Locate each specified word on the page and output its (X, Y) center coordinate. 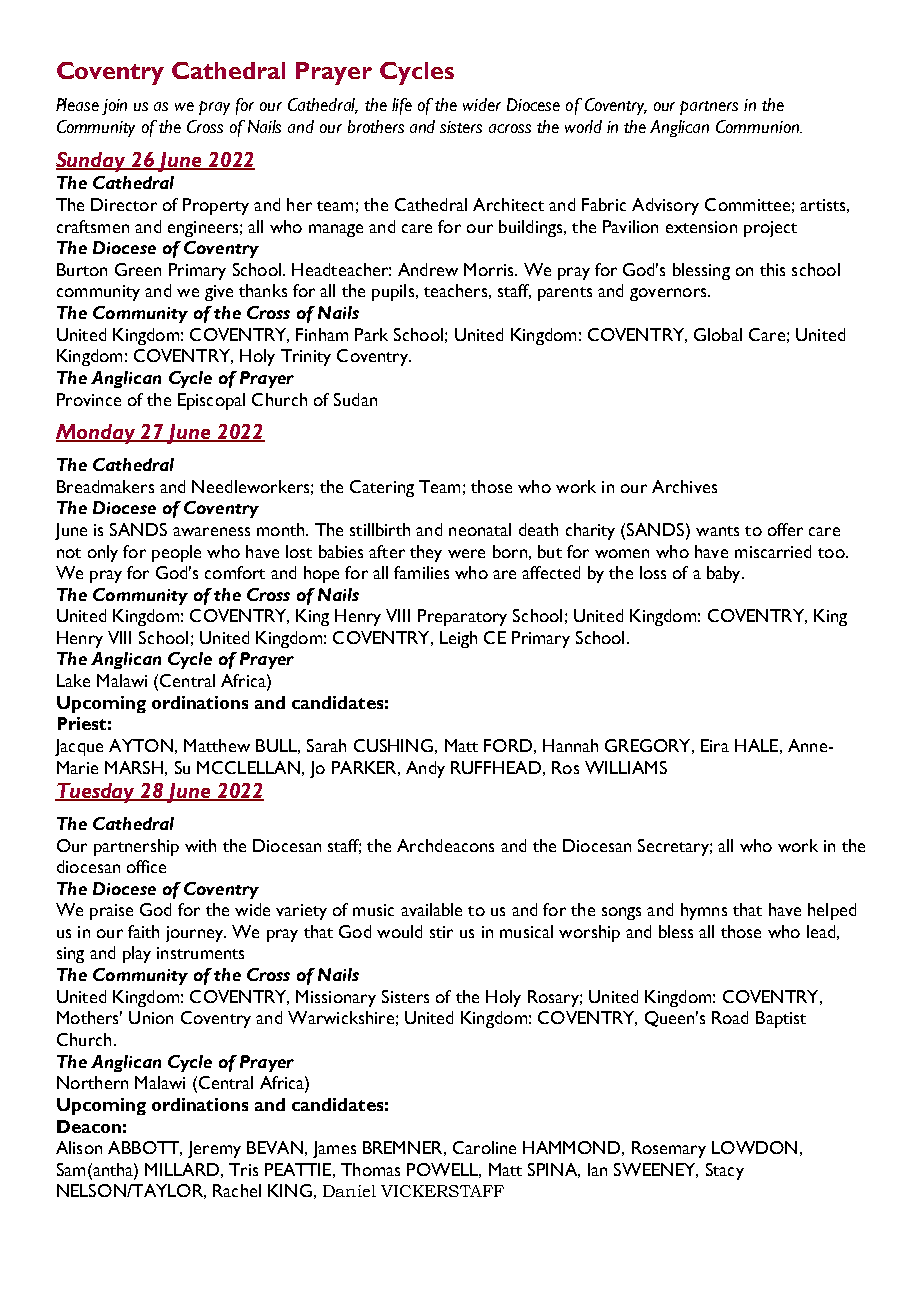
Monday (97, 434)
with (200, 845)
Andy (425, 769)
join (114, 107)
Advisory (665, 206)
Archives (684, 486)
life (402, 106)
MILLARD (182, 1169)
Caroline (484, 1147)
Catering (382, 488)
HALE (756, 745)
